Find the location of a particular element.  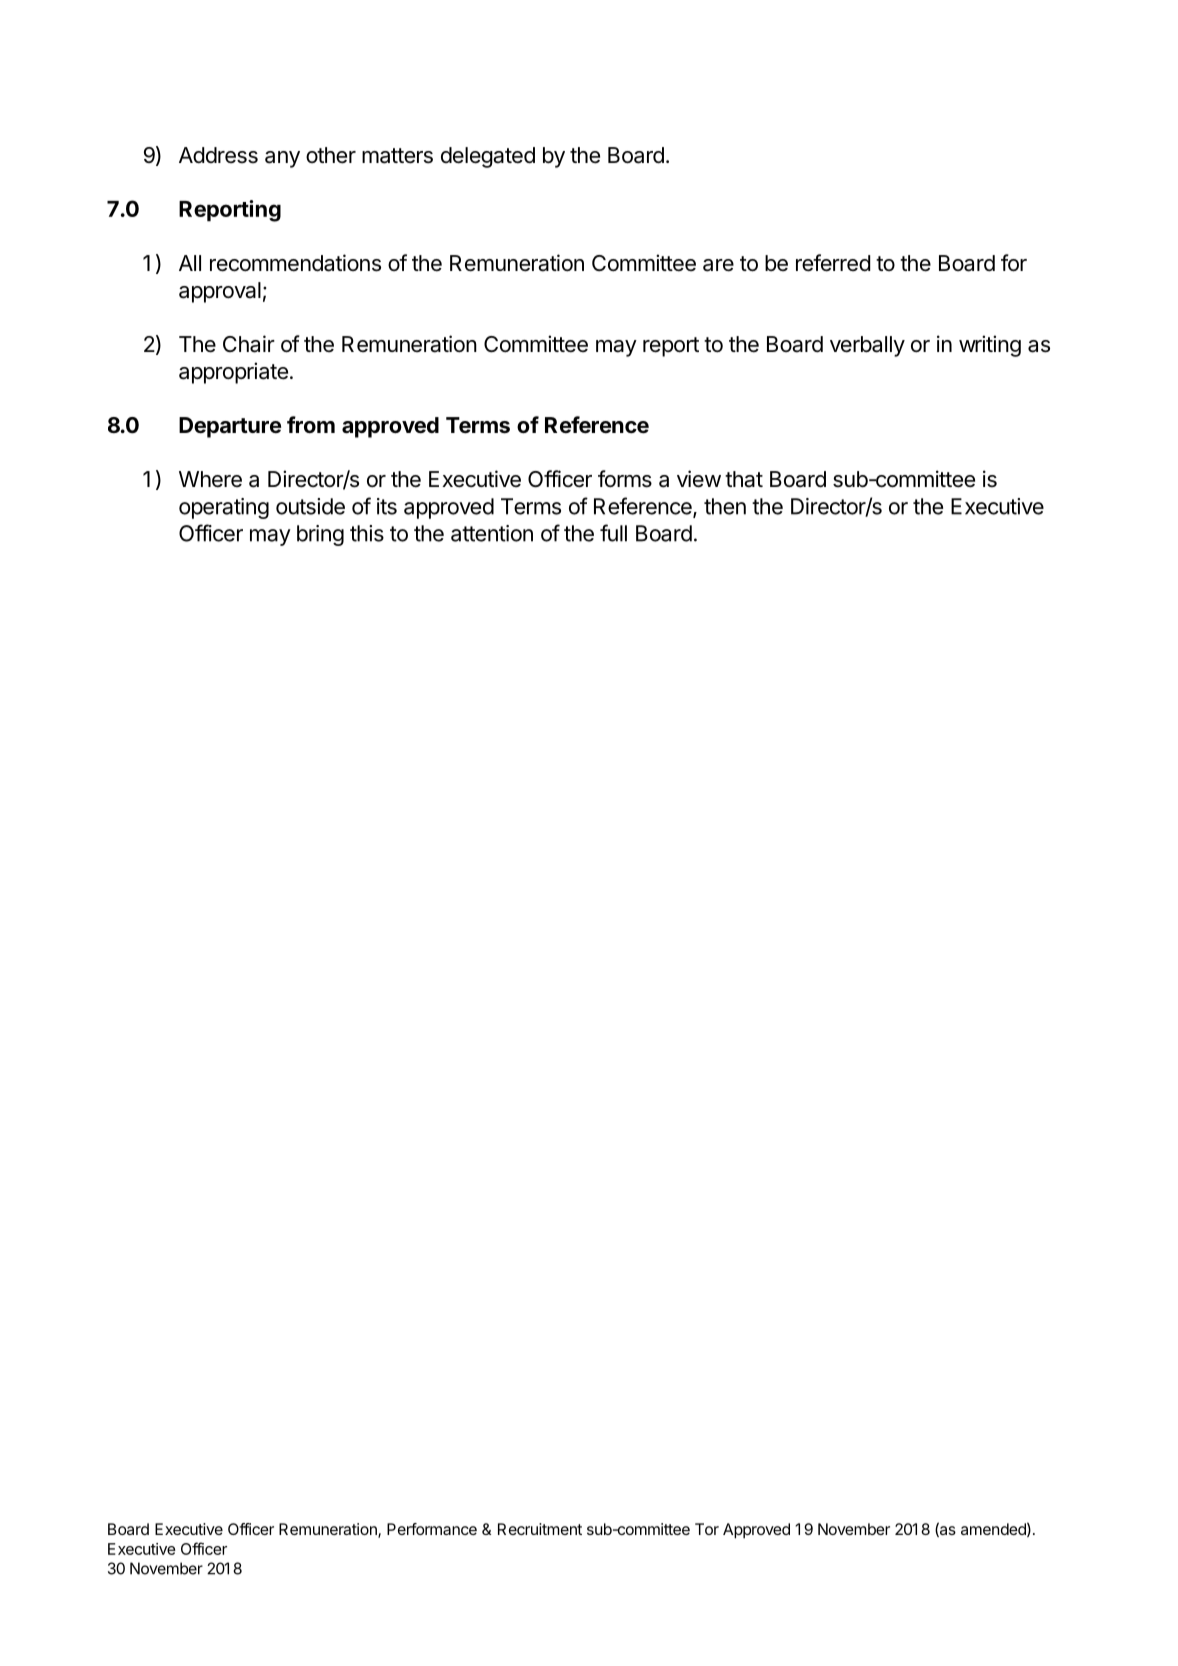

Performance is located at coordinates (432, 1529).
